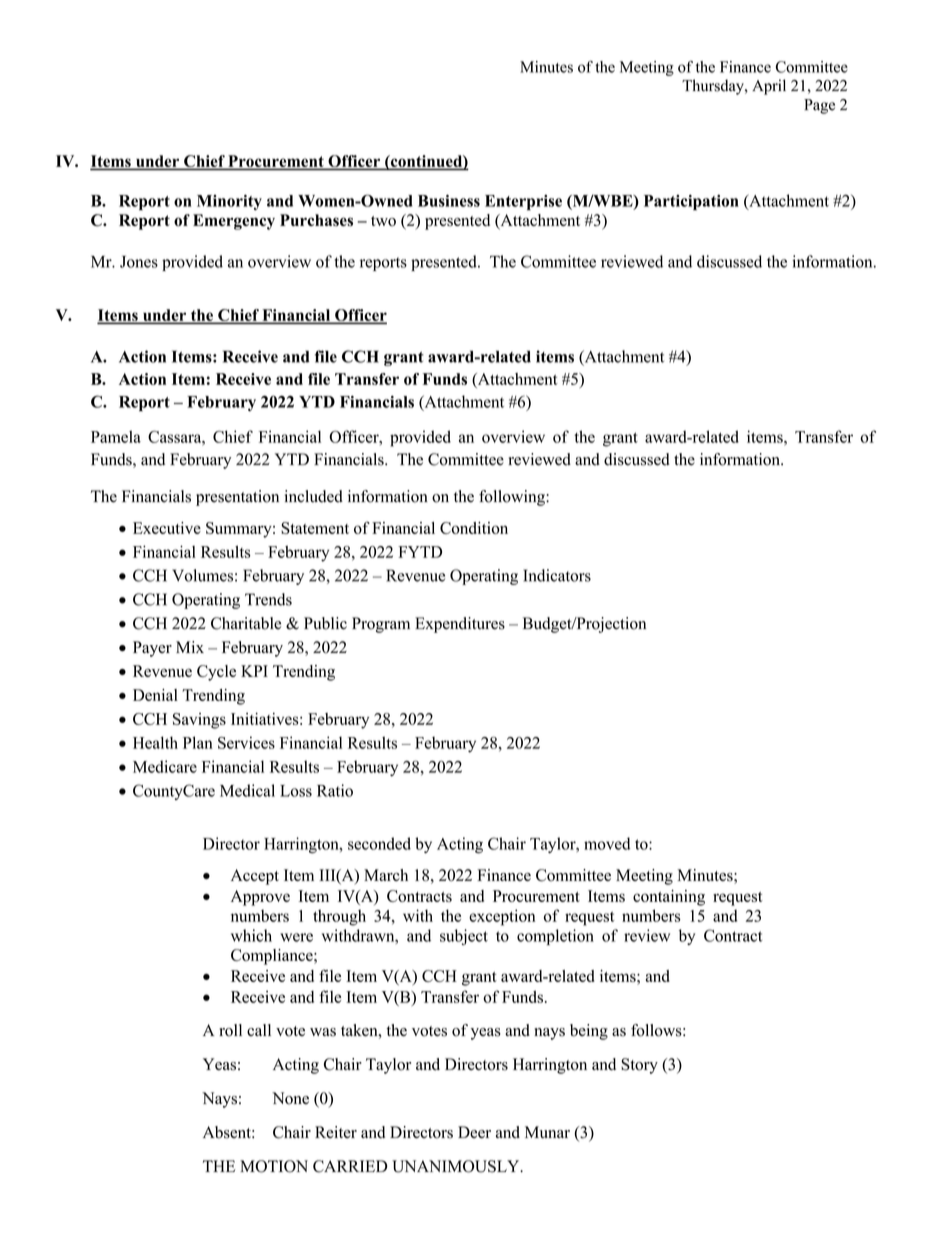 The width and height of the document is (952, 1233). I want to click on Thursday, so click(714, 87).
